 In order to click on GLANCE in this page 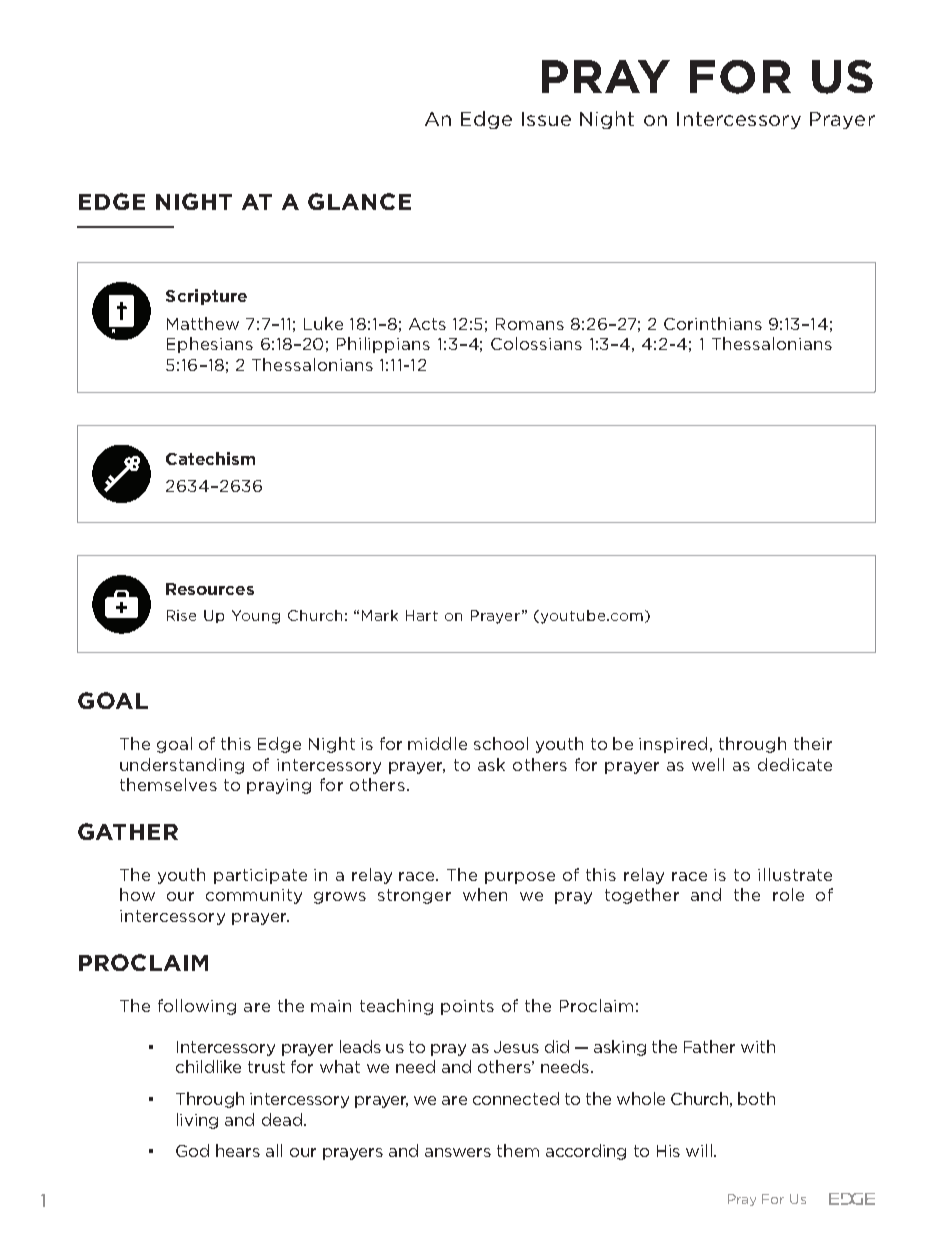, I will do `click(359, 201)`.
